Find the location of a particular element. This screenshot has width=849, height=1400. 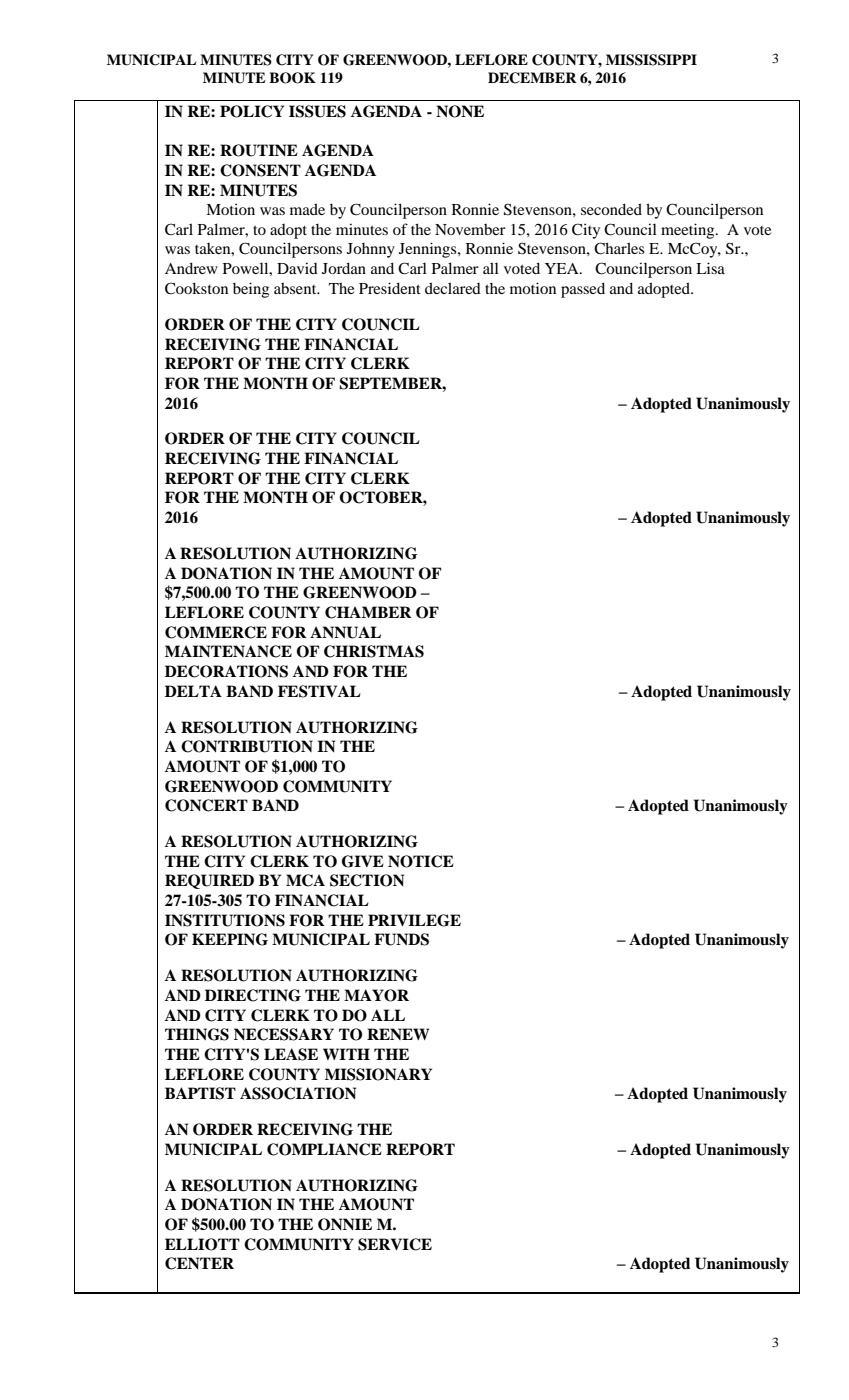

POLICY is located at coordinates (252, 111).
